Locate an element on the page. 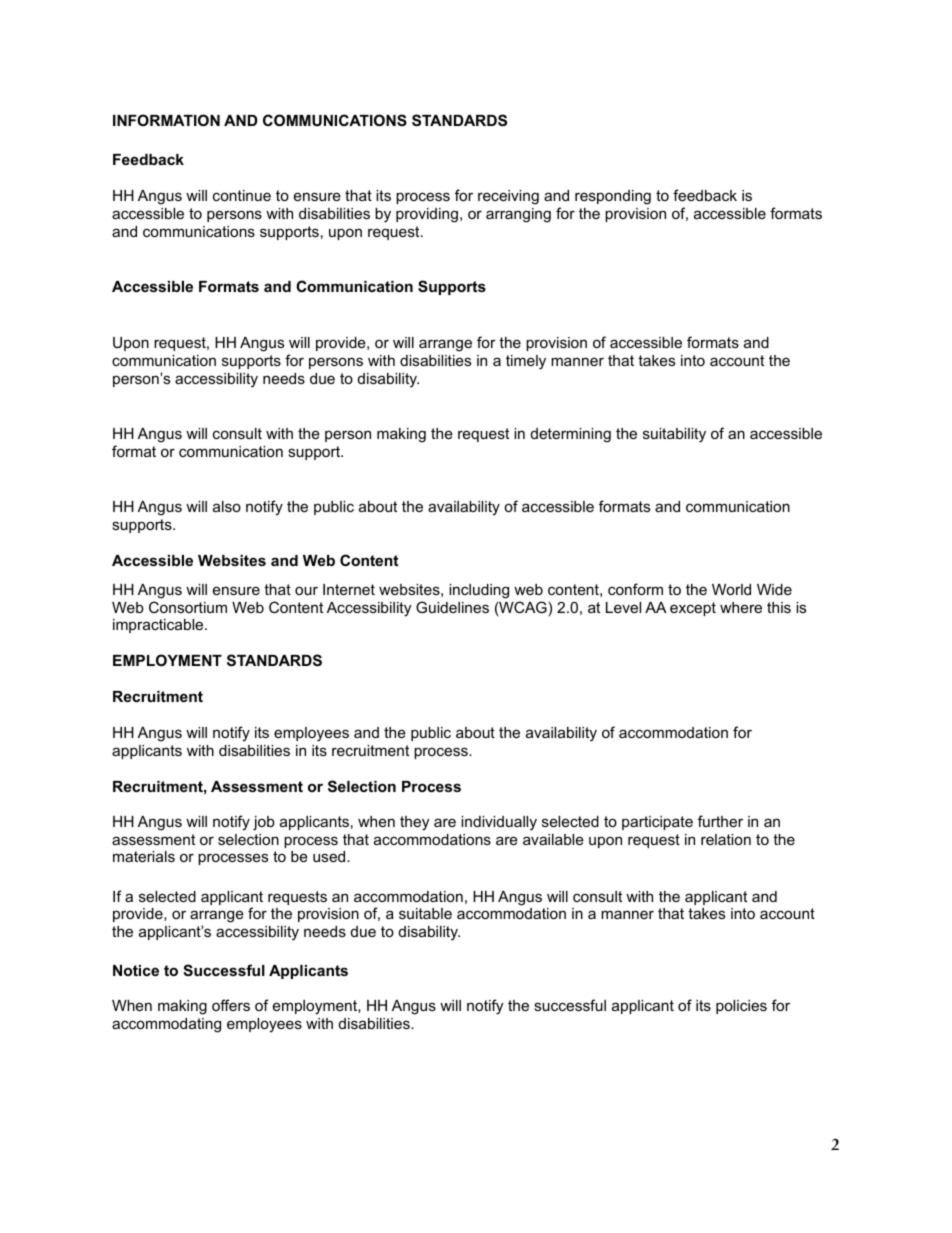 The width and height of the page is (952, 1233). individually is located at coordinates (499, 823).
